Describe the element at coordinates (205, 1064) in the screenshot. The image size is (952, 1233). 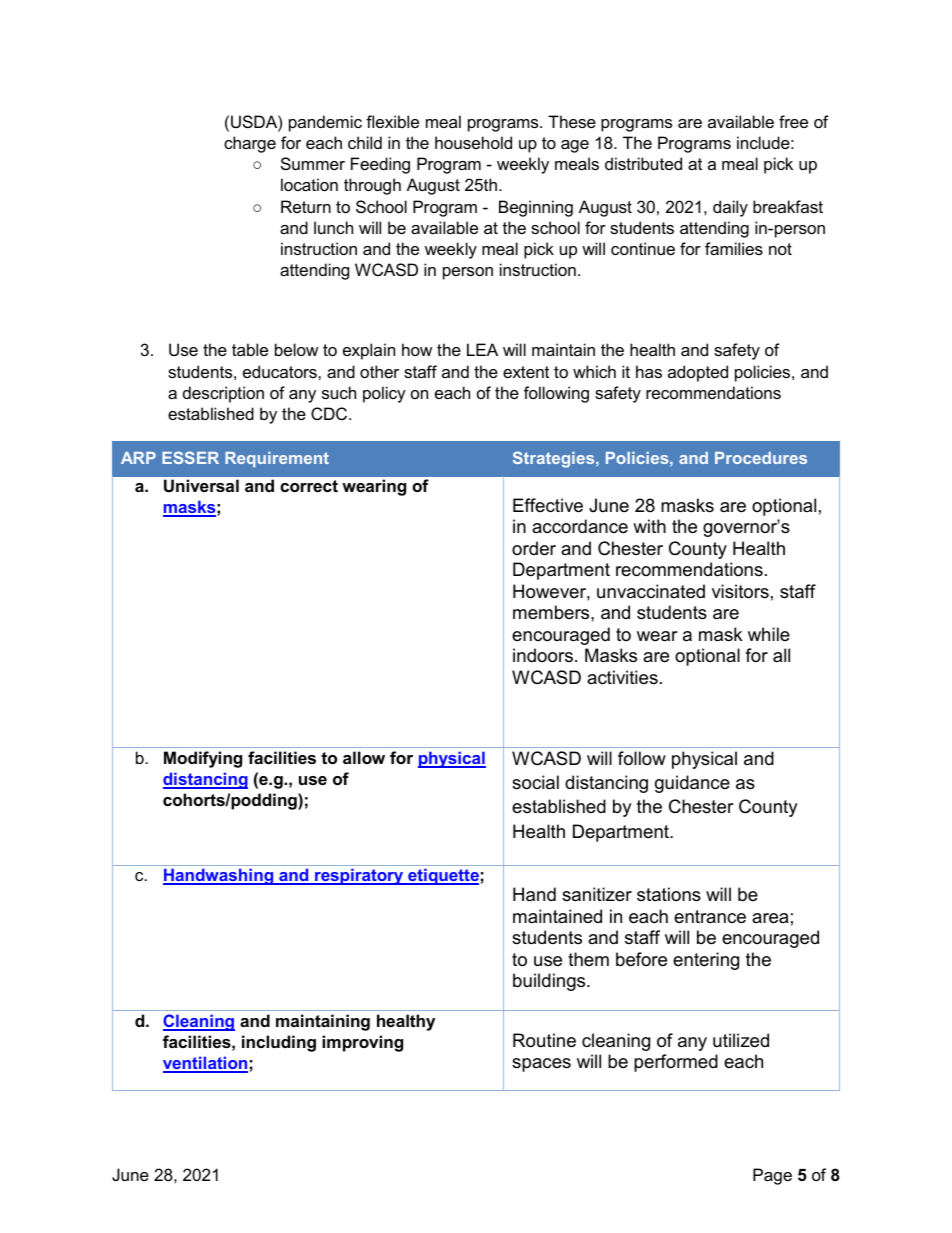
I see `ventilation` at that location.
